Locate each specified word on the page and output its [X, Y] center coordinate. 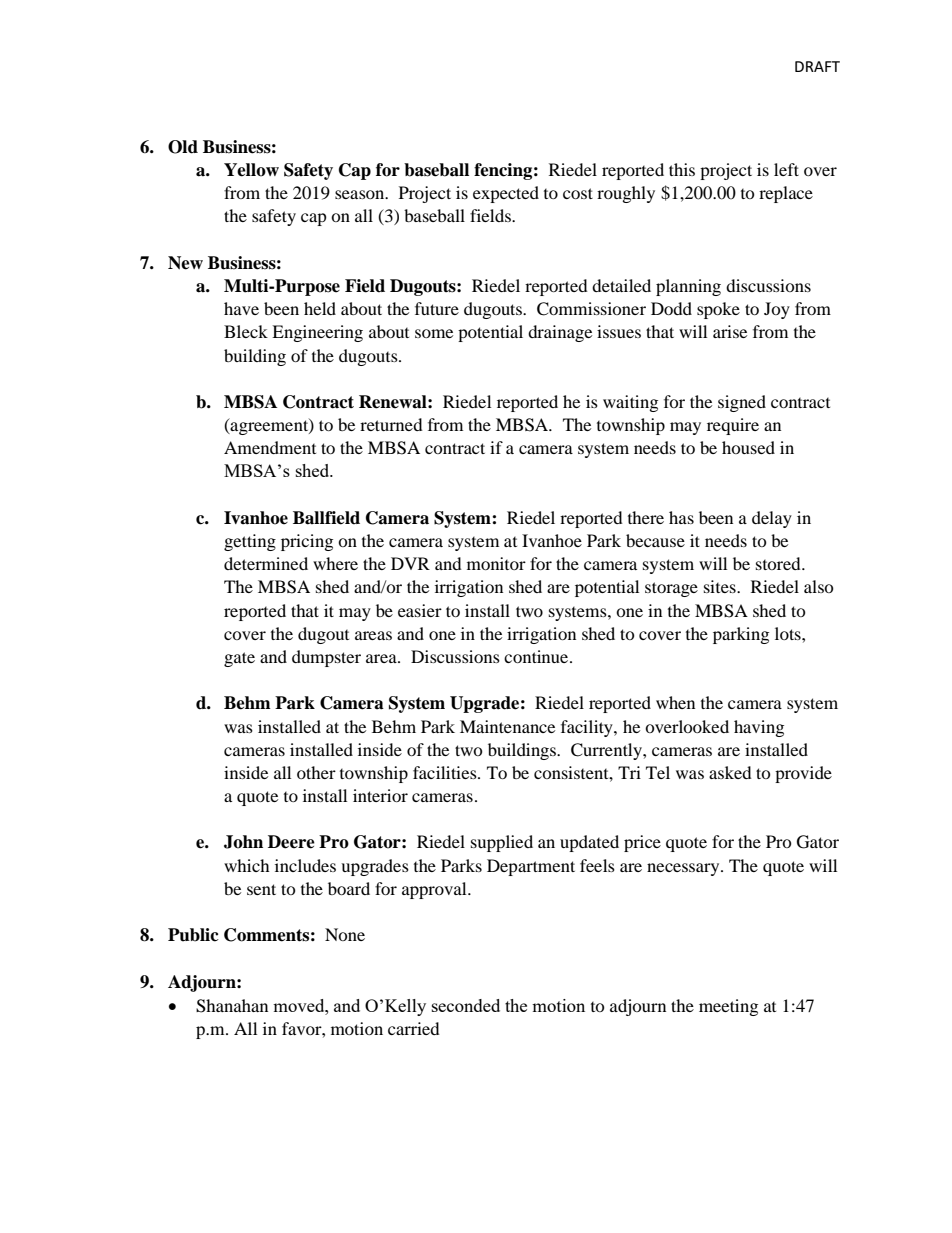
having [759, 728]
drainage [560, 333]
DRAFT [817, 66]
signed [742, 403]
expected [506, 194]
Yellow [251, 170]
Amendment [270, 447]
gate [239, 659]
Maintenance [507, 726]
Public [193, 935]
